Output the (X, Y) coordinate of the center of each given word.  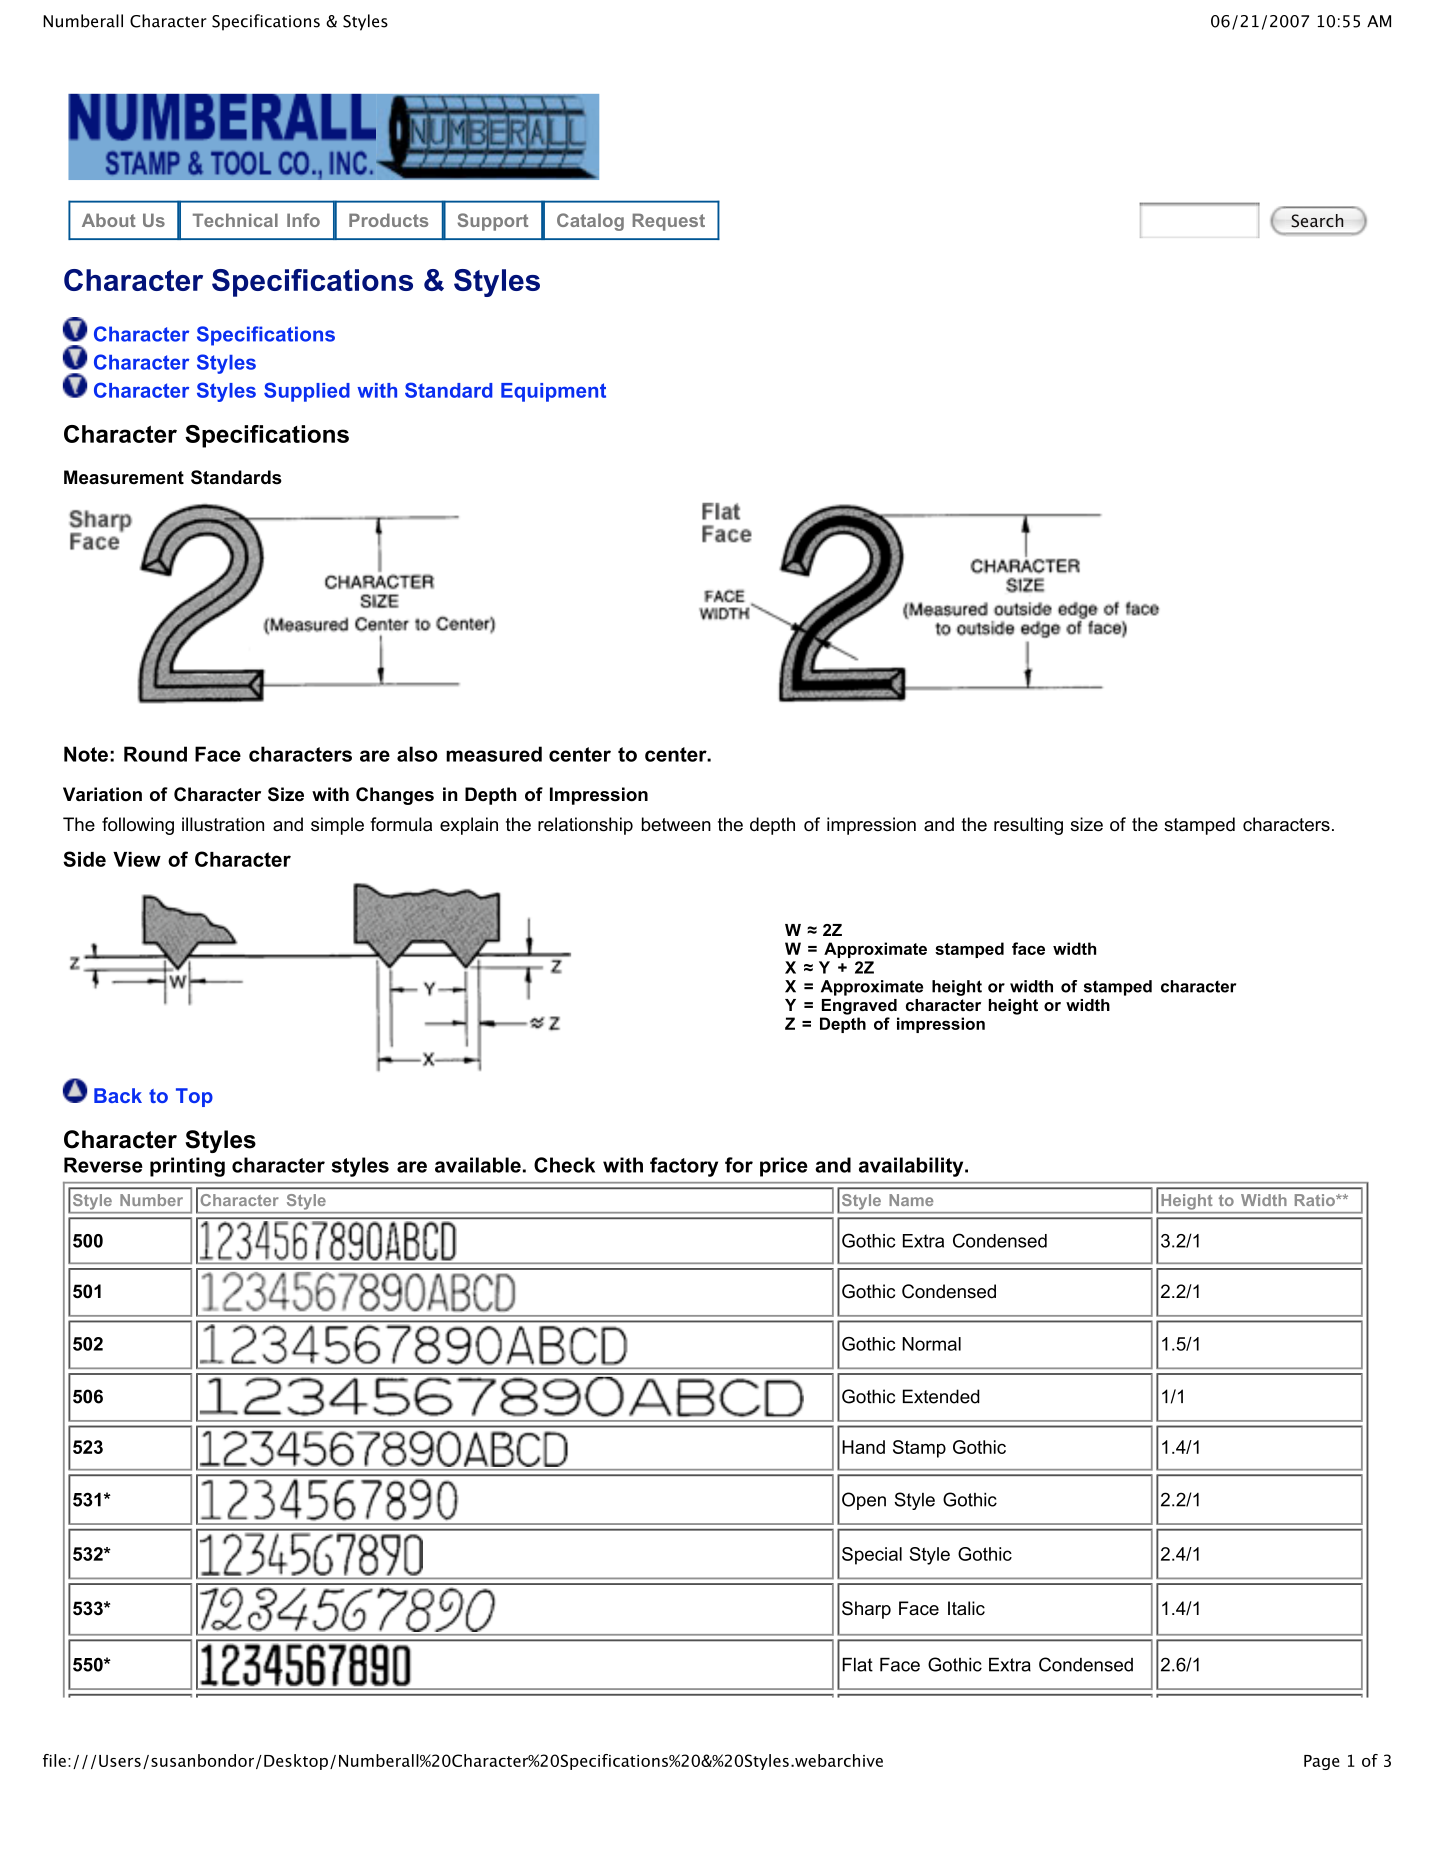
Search (1317, 221)
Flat (857, 1665)
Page (1322, 1762)
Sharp (866, 1610)
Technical (235, 220)
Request (669, 222)
